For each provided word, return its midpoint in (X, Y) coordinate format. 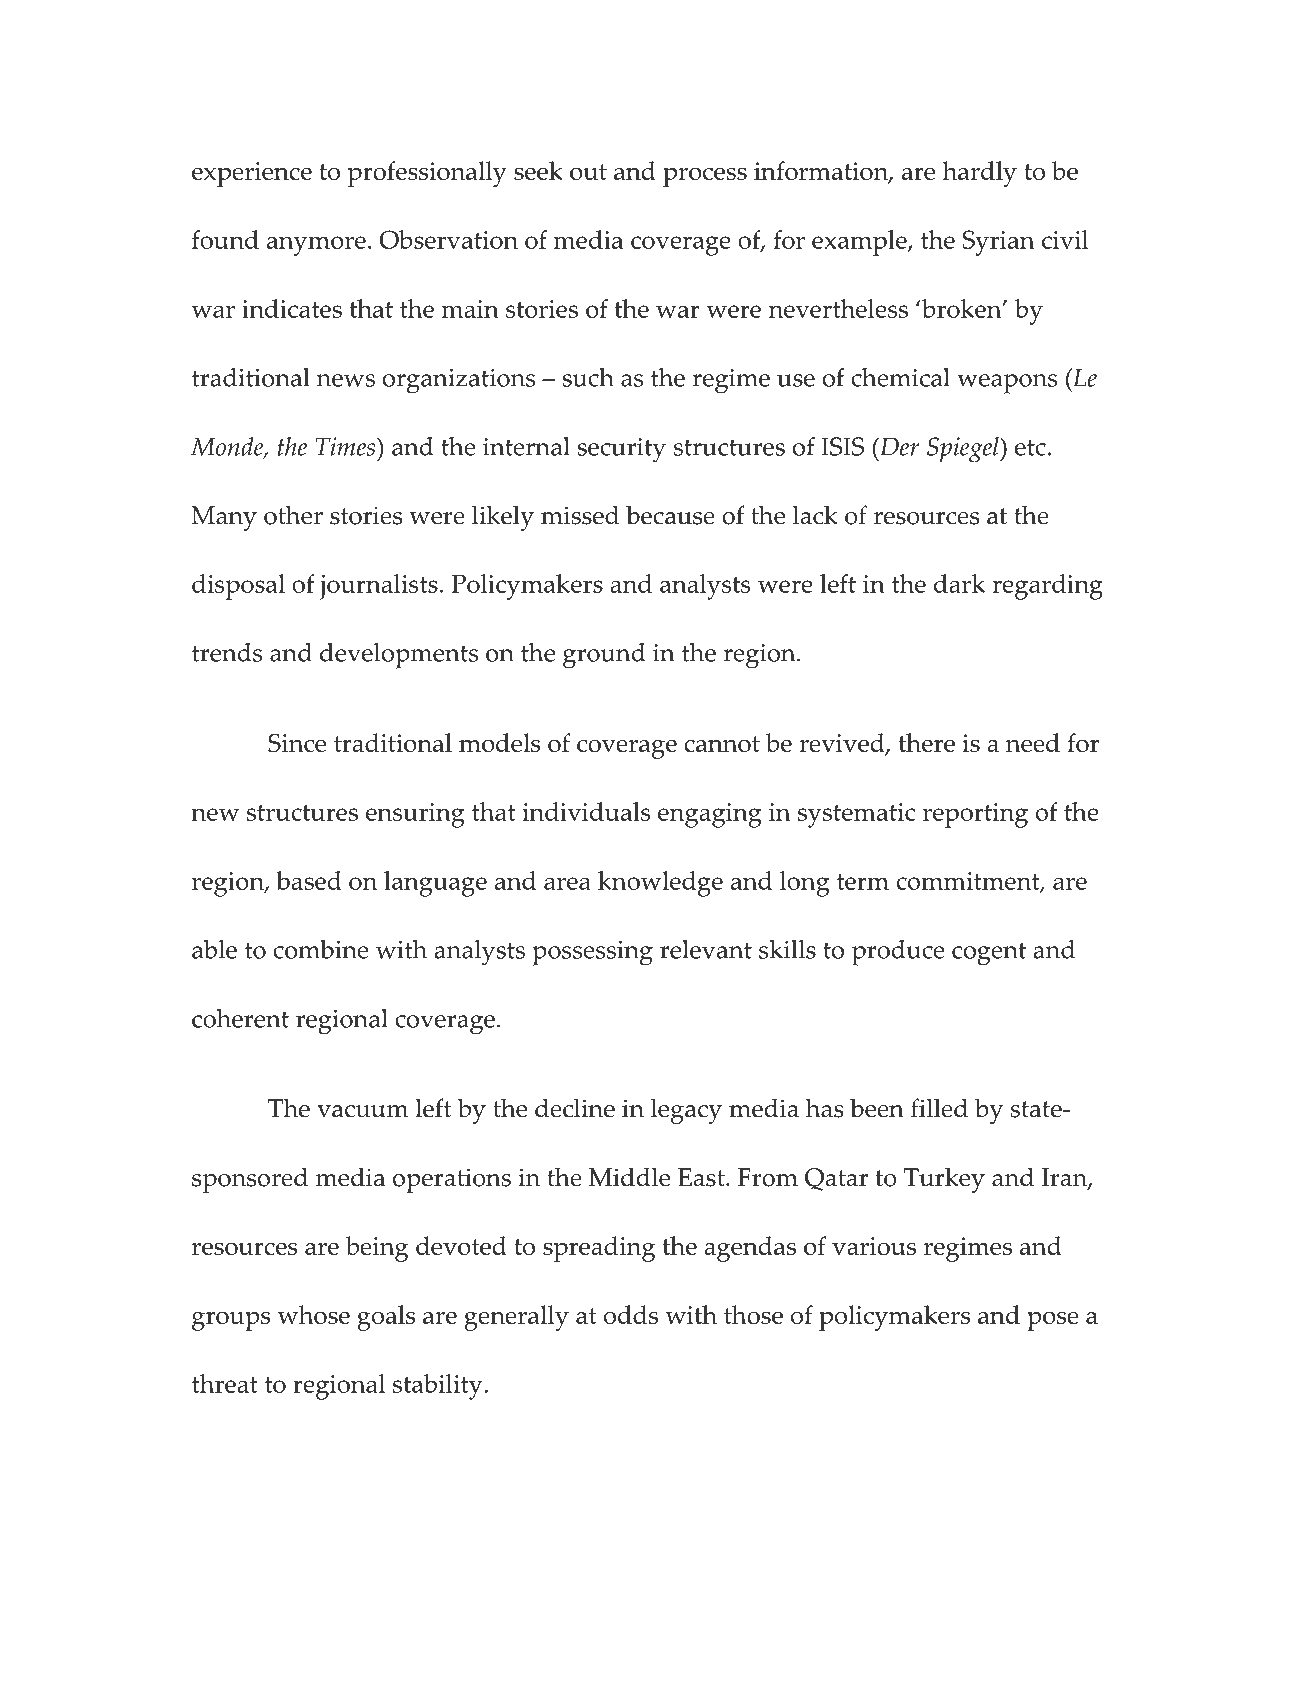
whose (314, 1315)
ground (604, 656)
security (621, 450)
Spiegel (964, 450)
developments (399, 656)
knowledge (660, 884)
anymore (316, 246)
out (588, 172)
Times (347, 446)
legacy (686, 1111)
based (309, 880)
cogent (989, 954)
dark (959, 583)
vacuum (362, 1111)
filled (939, 1108)
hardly (979, 174)
